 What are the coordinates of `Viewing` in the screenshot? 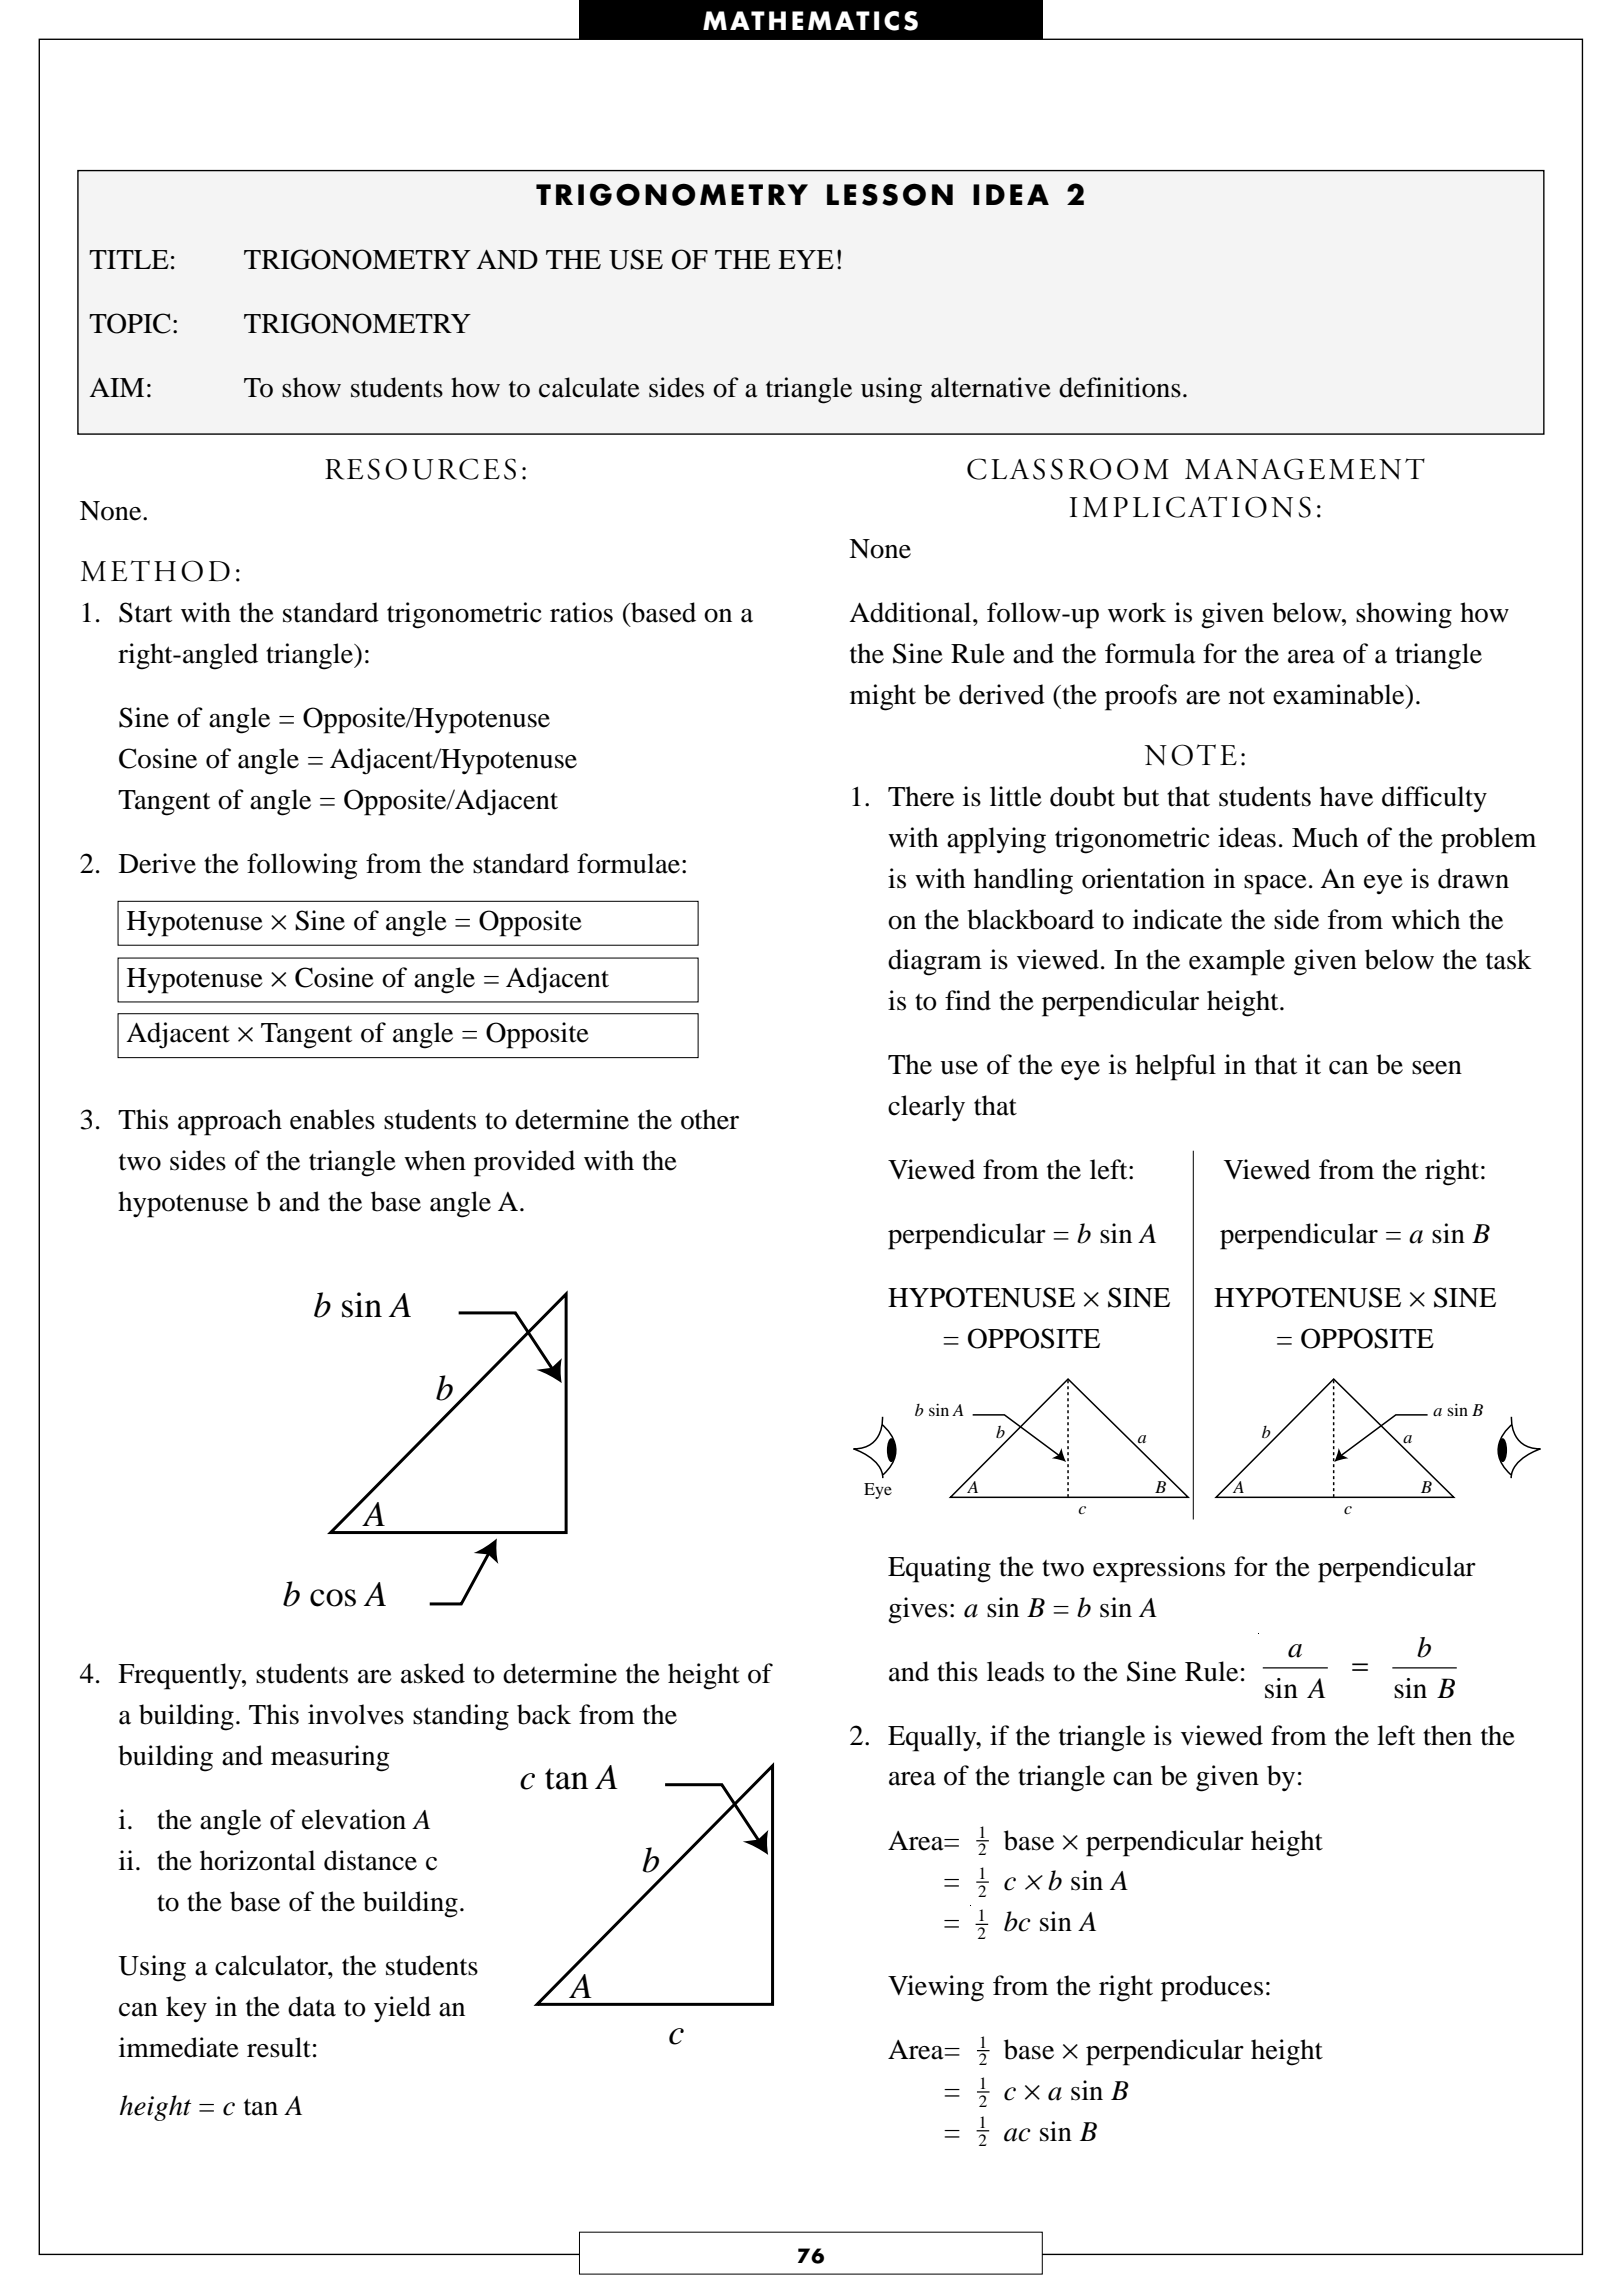 It's located at (936, 1988).
